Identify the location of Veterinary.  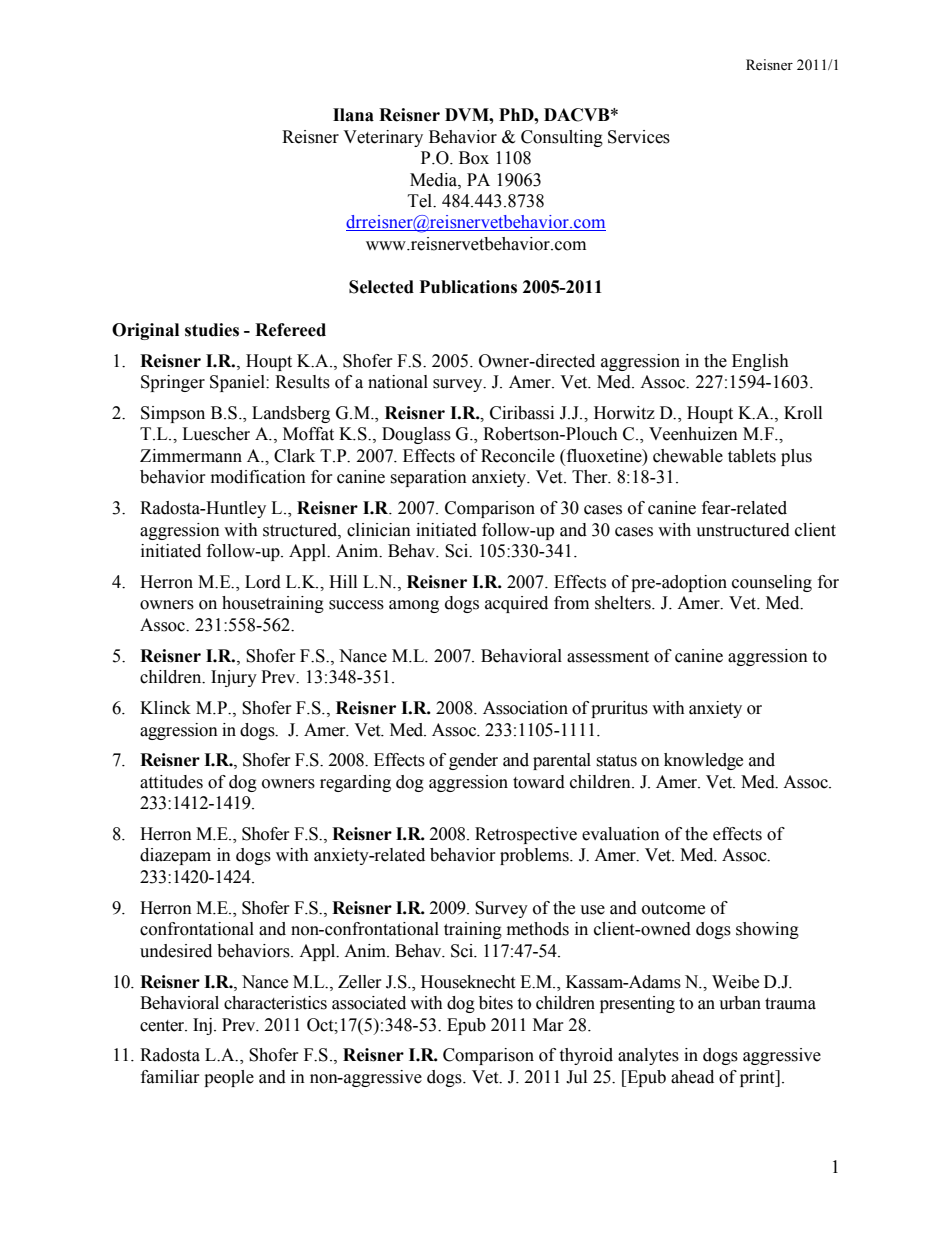
(383, 138).
